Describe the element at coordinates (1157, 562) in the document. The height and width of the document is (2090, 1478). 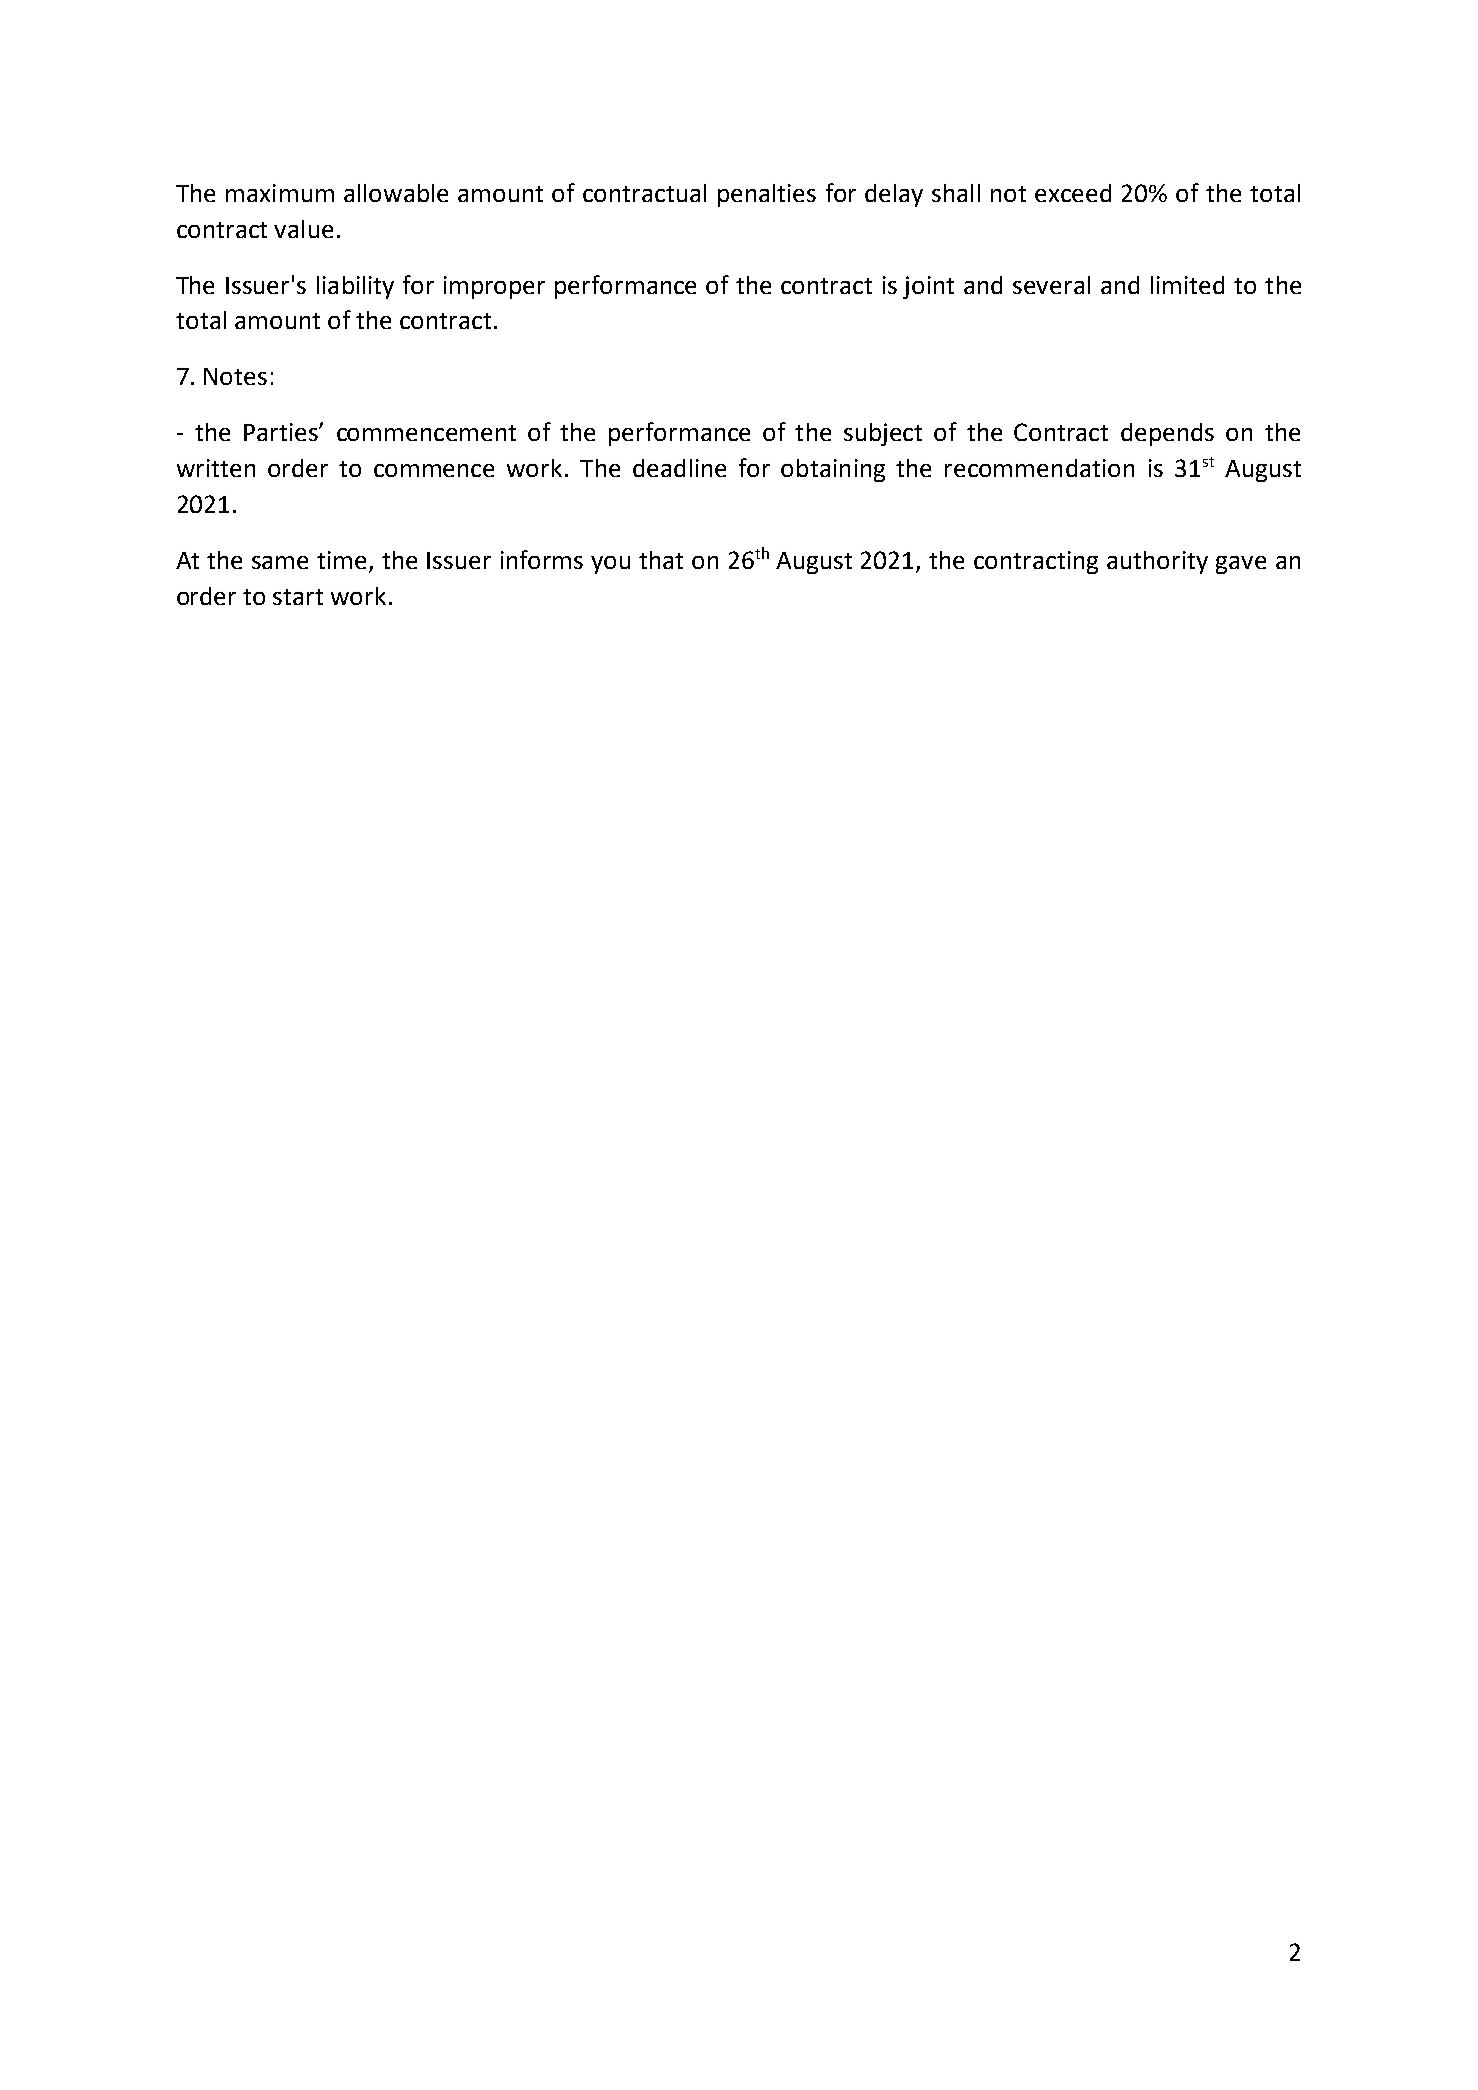
I see `authority` at that location.
